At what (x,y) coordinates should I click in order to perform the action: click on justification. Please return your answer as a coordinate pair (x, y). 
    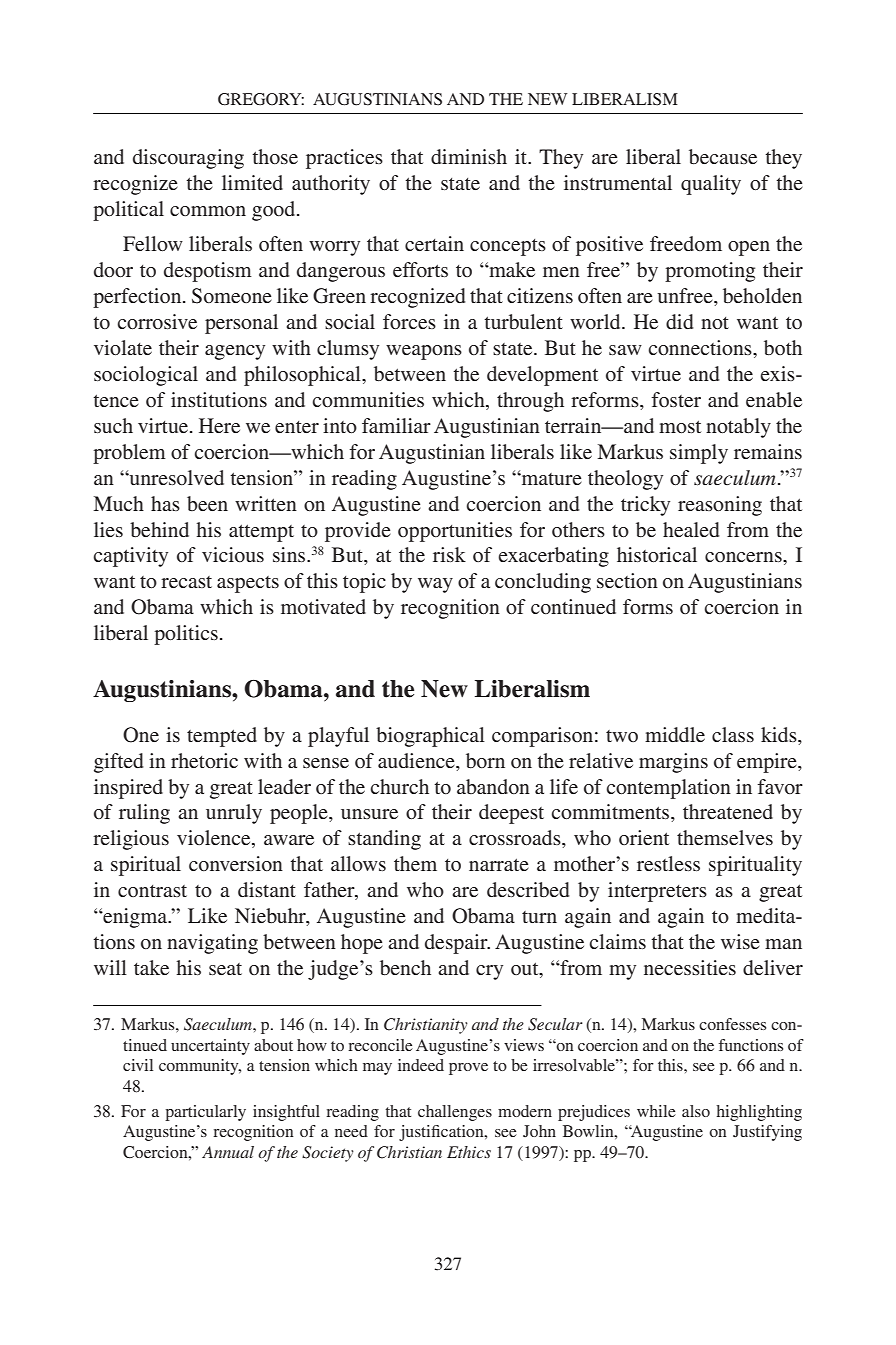
    Looking at the image, I should click on (442, 1133).
